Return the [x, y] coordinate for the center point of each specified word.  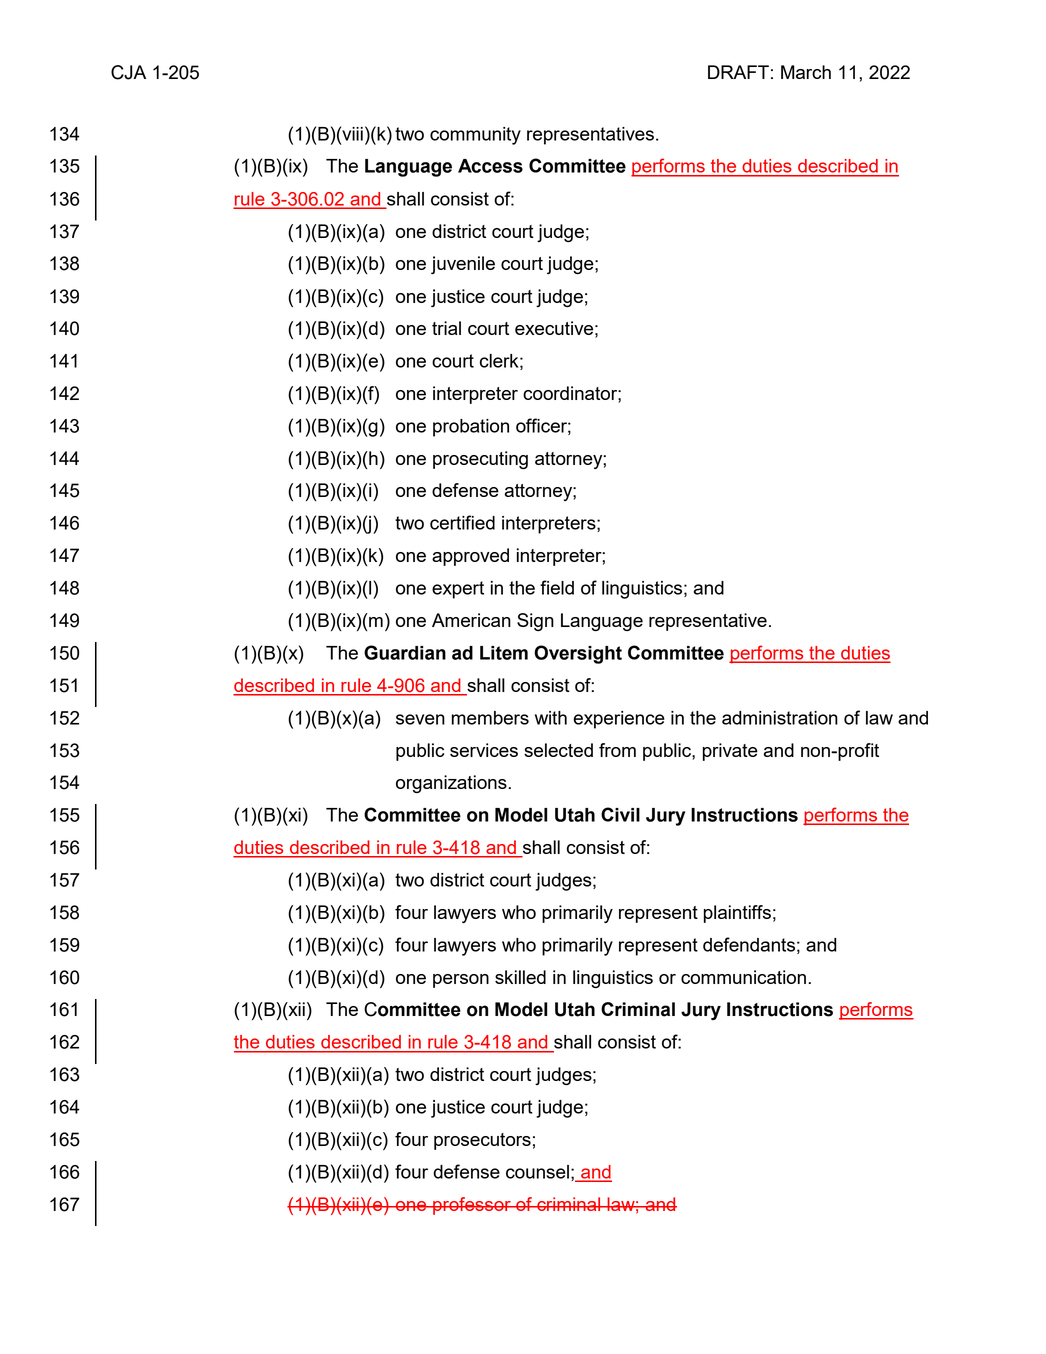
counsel [537, 1172]
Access [490, 166]
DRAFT [738, 72]
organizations [451, 784]
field [557, 587]
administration [780, 718]
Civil [620, 814]
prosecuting [480, 460]
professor [472, 1206]
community [475, 136]
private [730, 752]
